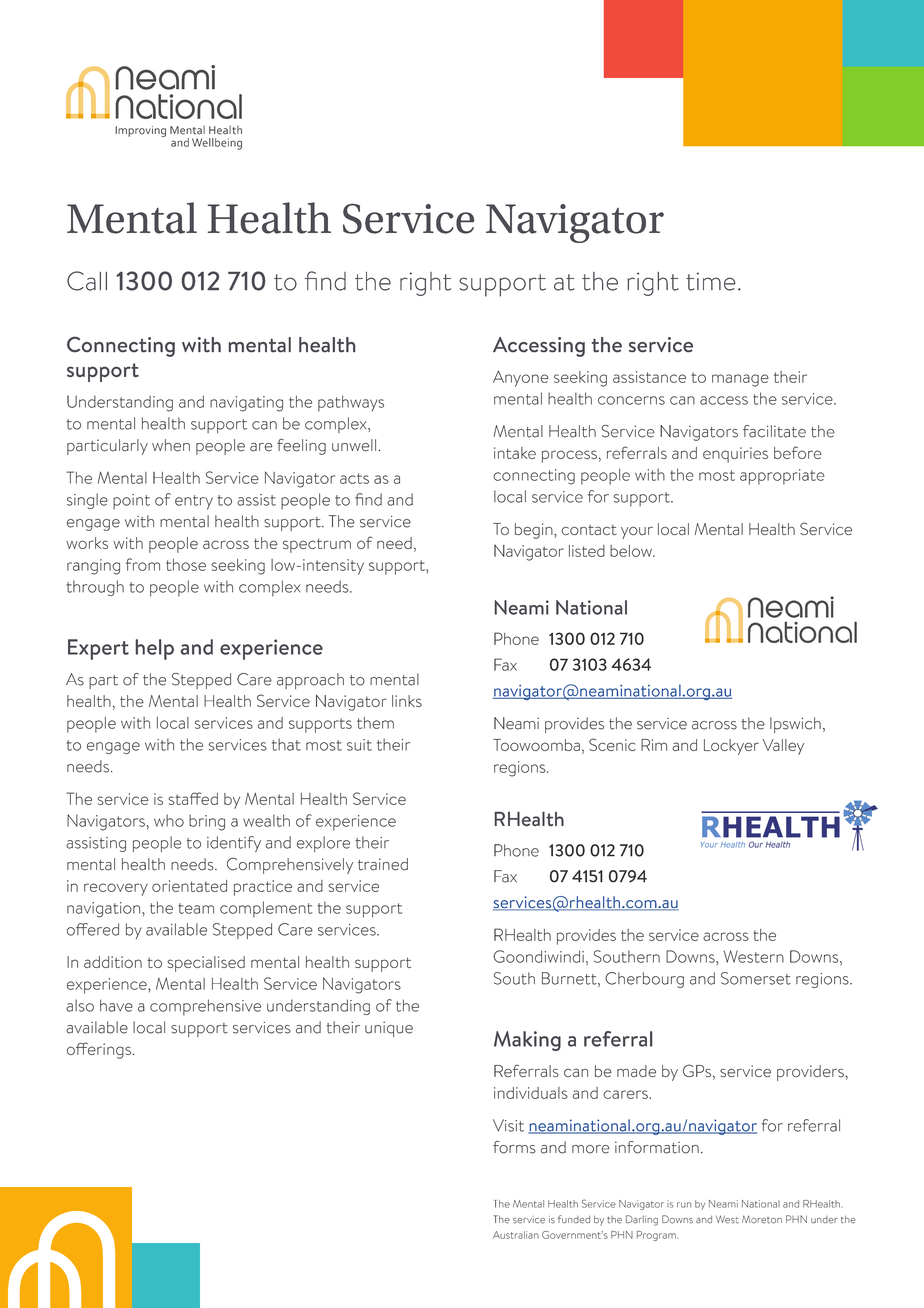 The width and height of the page is (924, 1308). What do you see at coordinates (193, 798) in the page?
I see `staffed` at bounding box center [193, 798].
